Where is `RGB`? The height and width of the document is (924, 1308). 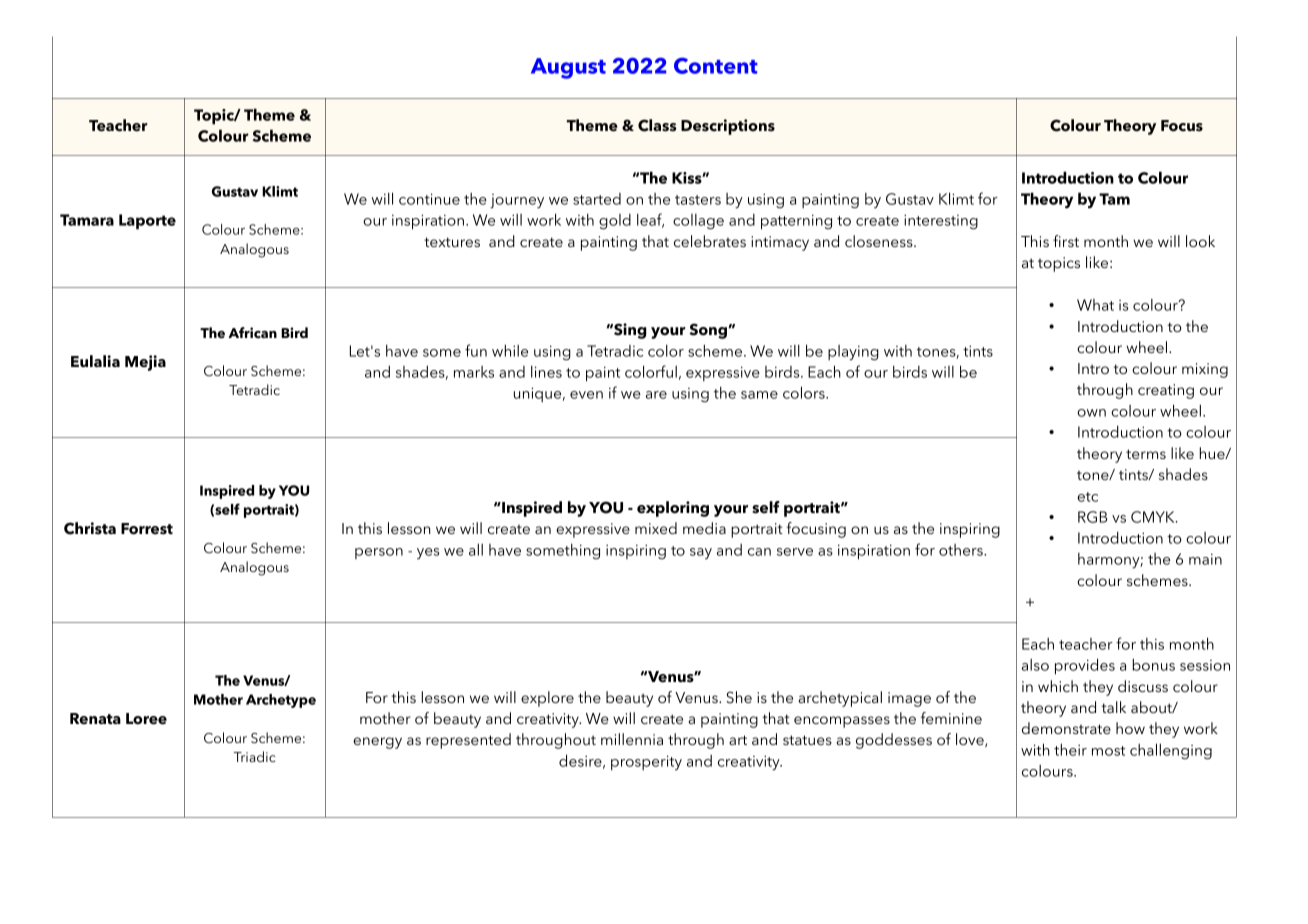 RGB is located at coordinates (1092, 517).
